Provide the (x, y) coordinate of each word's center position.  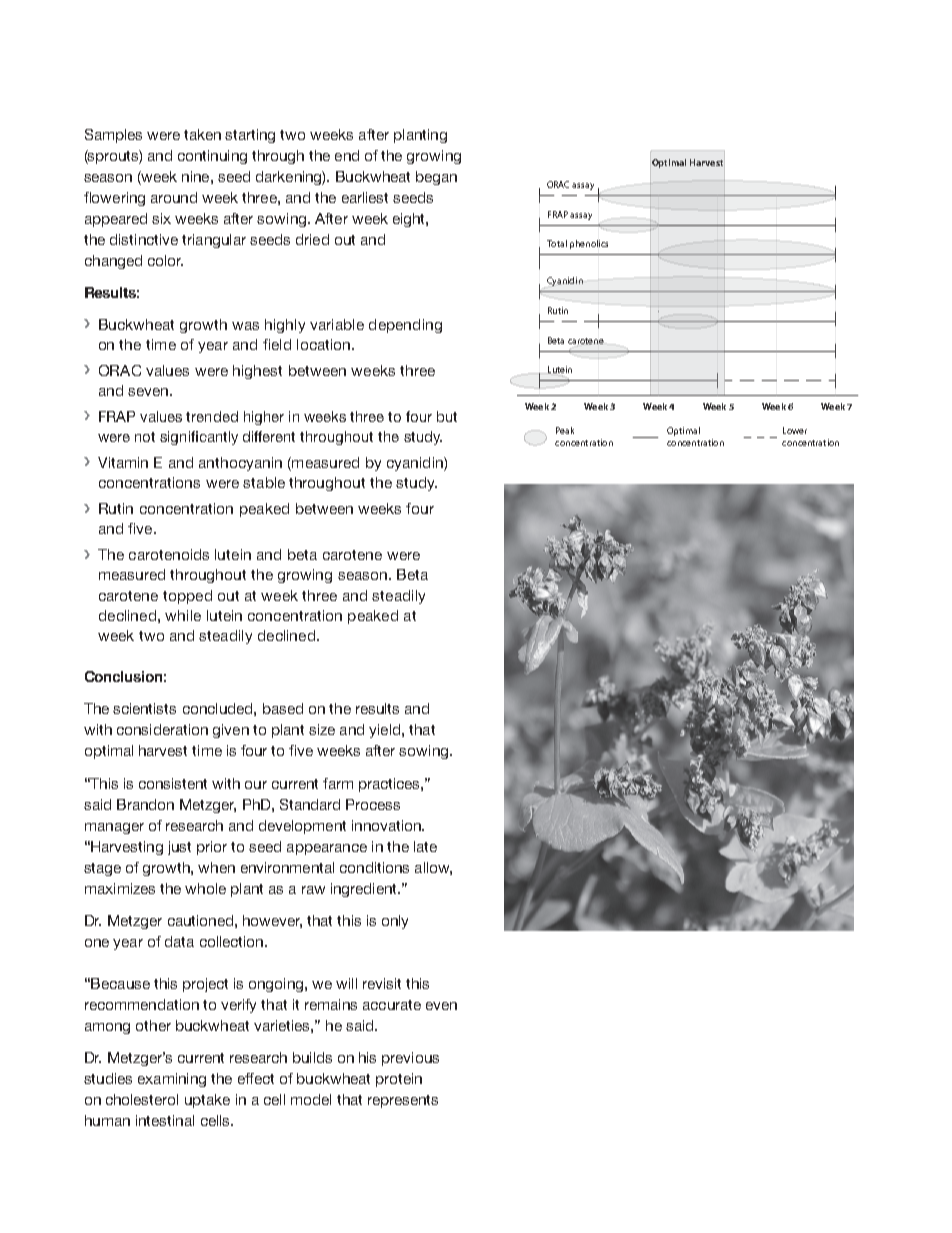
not (145, 437)
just (179, 848)
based (283, 708)
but (447, 416)
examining (172, 1080)
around (174, 197)
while (183, 615)
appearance (327, 849)
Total (557, 243)
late (425, 846)
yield (384, 731)
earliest (365, 197)
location (325, 344)
